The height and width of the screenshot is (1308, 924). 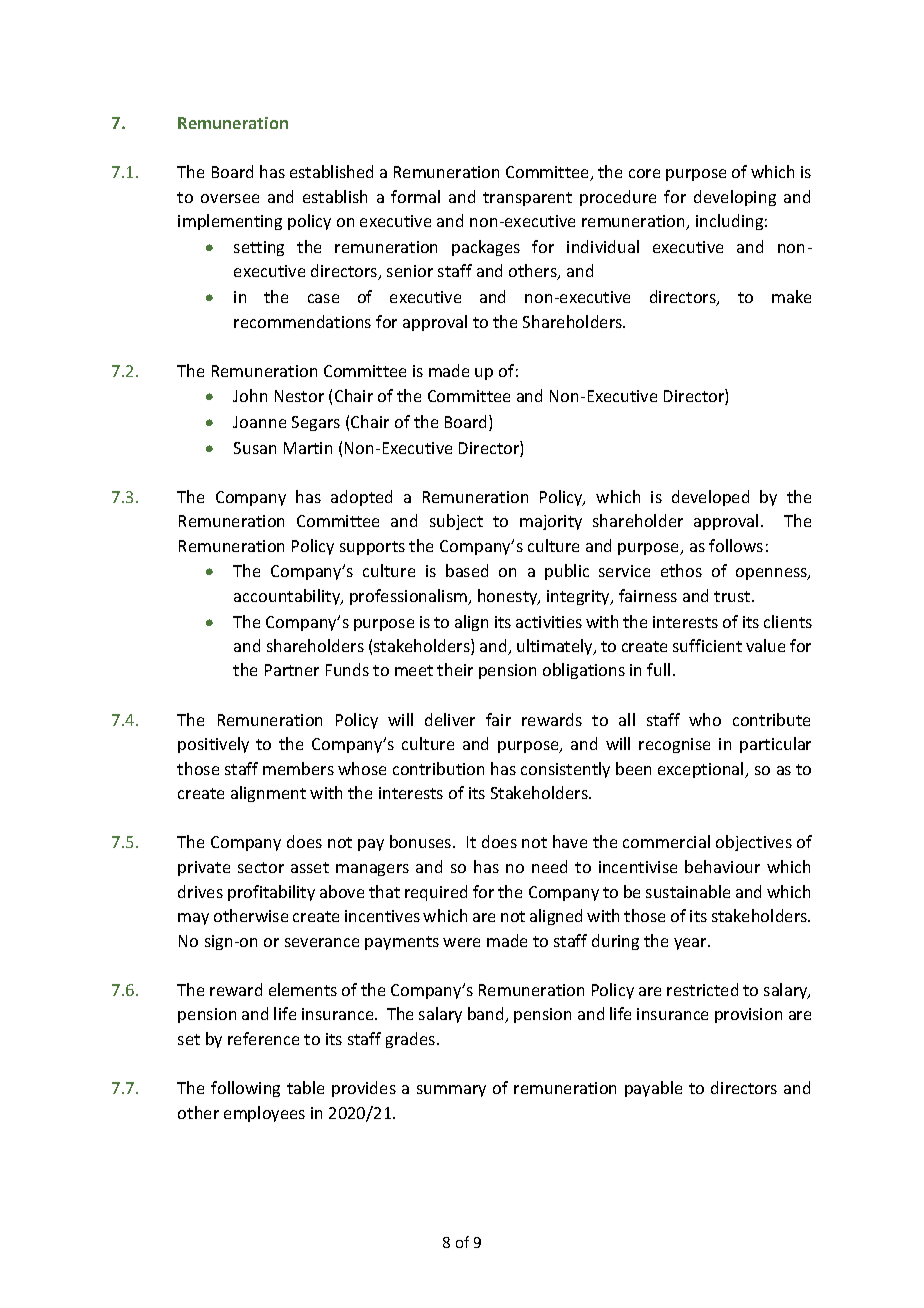 I want to click on following, so click(x=245, y=1089).
